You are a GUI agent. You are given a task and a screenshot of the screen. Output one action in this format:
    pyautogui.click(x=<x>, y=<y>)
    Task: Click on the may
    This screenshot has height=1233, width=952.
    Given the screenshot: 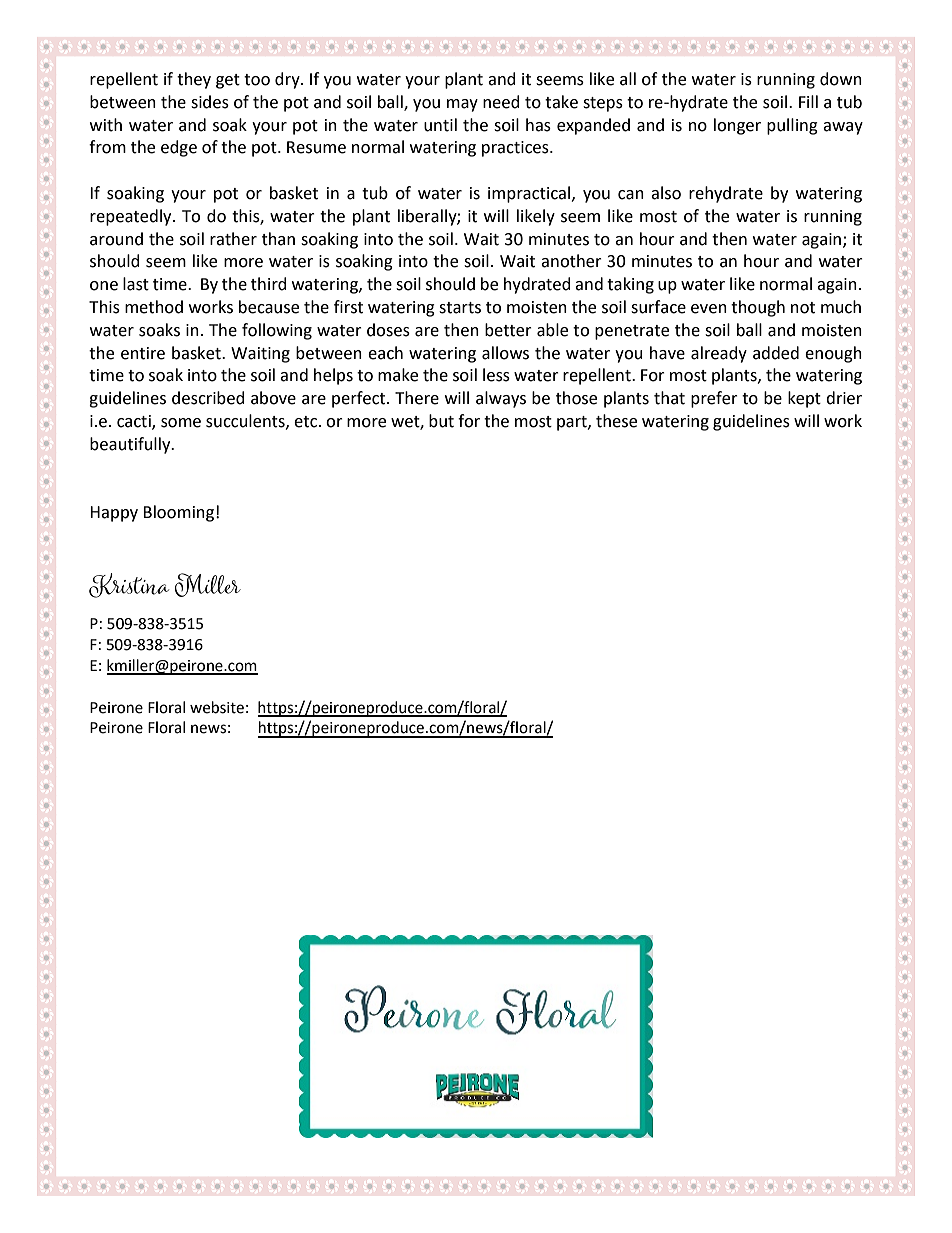 What is the action you would take?
    pyautogui.click(x=462, y=105)
